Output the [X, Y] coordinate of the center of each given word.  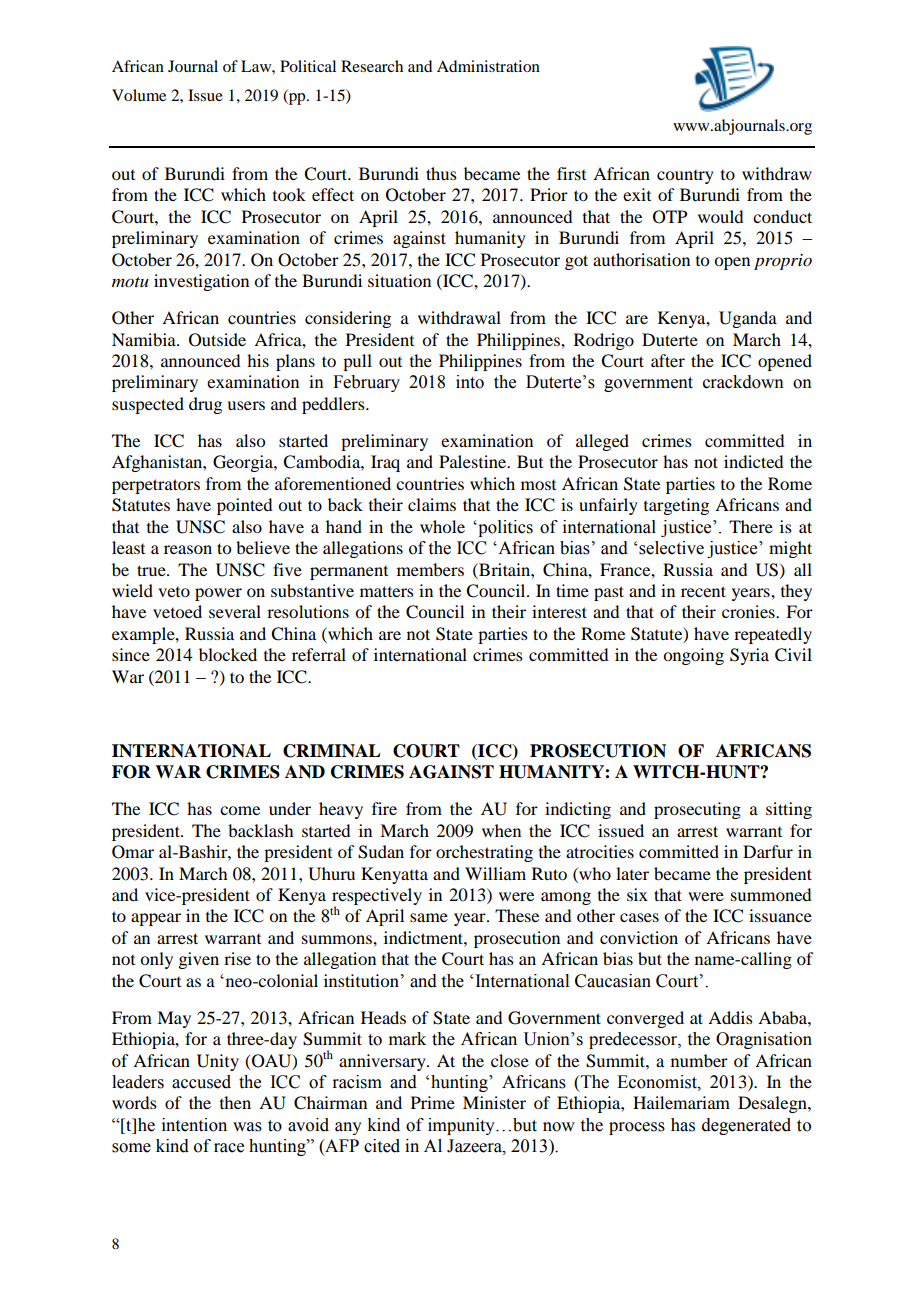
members [430, 569]
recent [703, 591]
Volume [139, 95]
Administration [488, 66]
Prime [433, 1102]
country [685, 177]
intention [194, 1125]
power [218, 594]
